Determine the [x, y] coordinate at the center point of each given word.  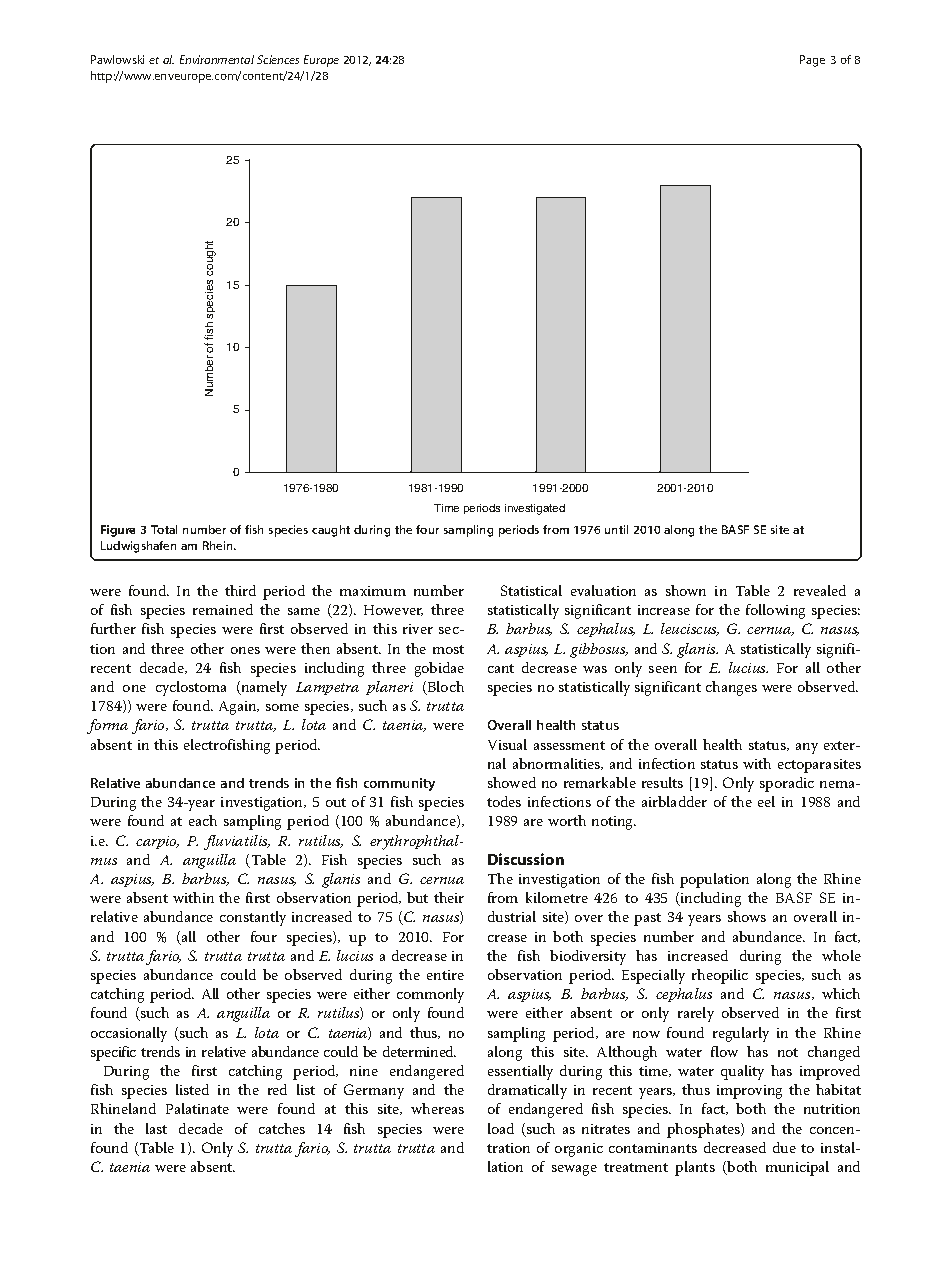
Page [812, 61]
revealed [820, 590]
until [616, 529]
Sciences [278, 59]
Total [164, 529]
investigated [535, 509]
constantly [253, 918]
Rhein [219, 545]
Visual [507, 744]
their [449, 897]
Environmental [217, 59]
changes [731, 688]
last [156, 1128]
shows [747, 916]
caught [331, 531]
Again [239, 708]
